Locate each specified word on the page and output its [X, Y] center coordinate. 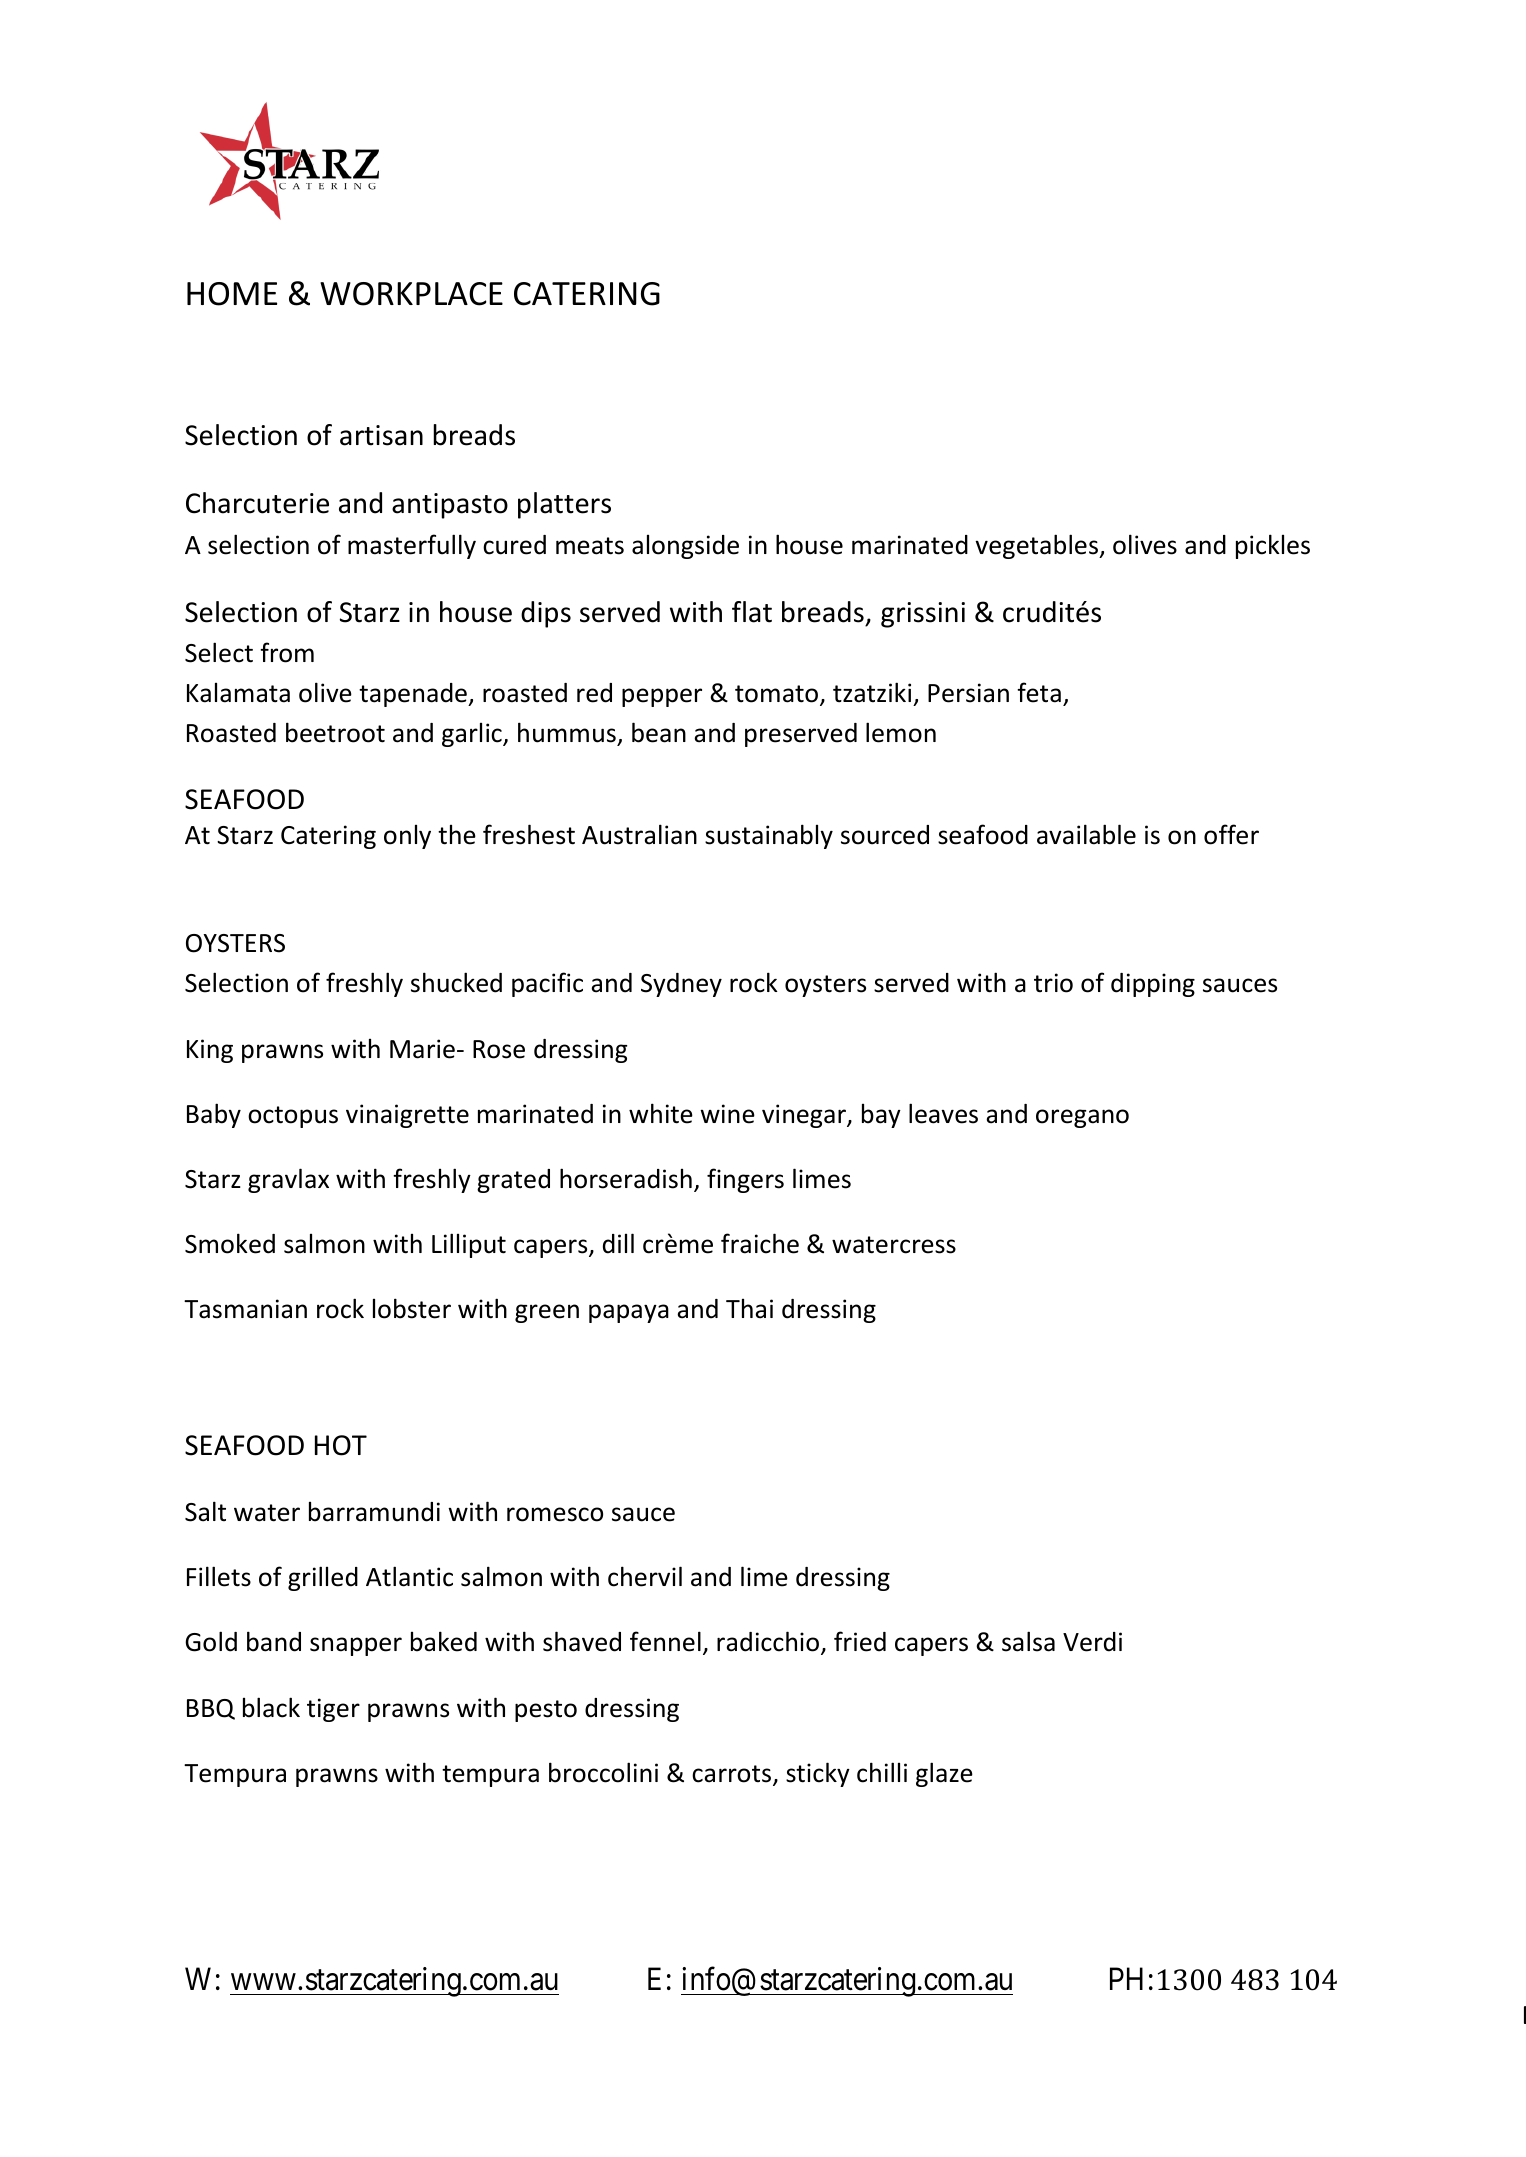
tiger [333, 1710]
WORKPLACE [411, 294]
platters [564, 505]
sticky [818, 1774]
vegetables [1037, 546]
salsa [1028, 1641]
